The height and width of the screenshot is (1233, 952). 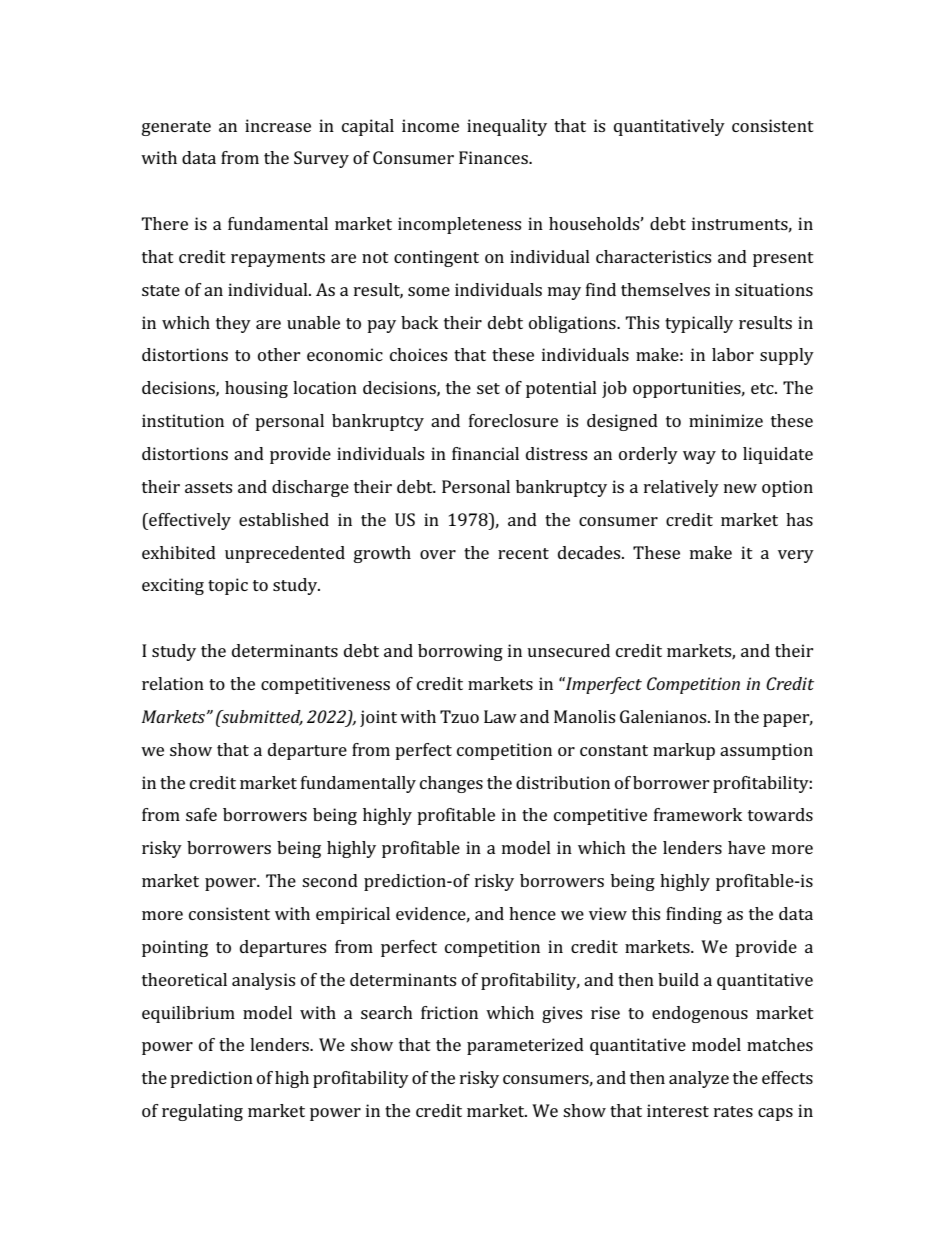 I want to click on way, so click(x=699, y=457).
